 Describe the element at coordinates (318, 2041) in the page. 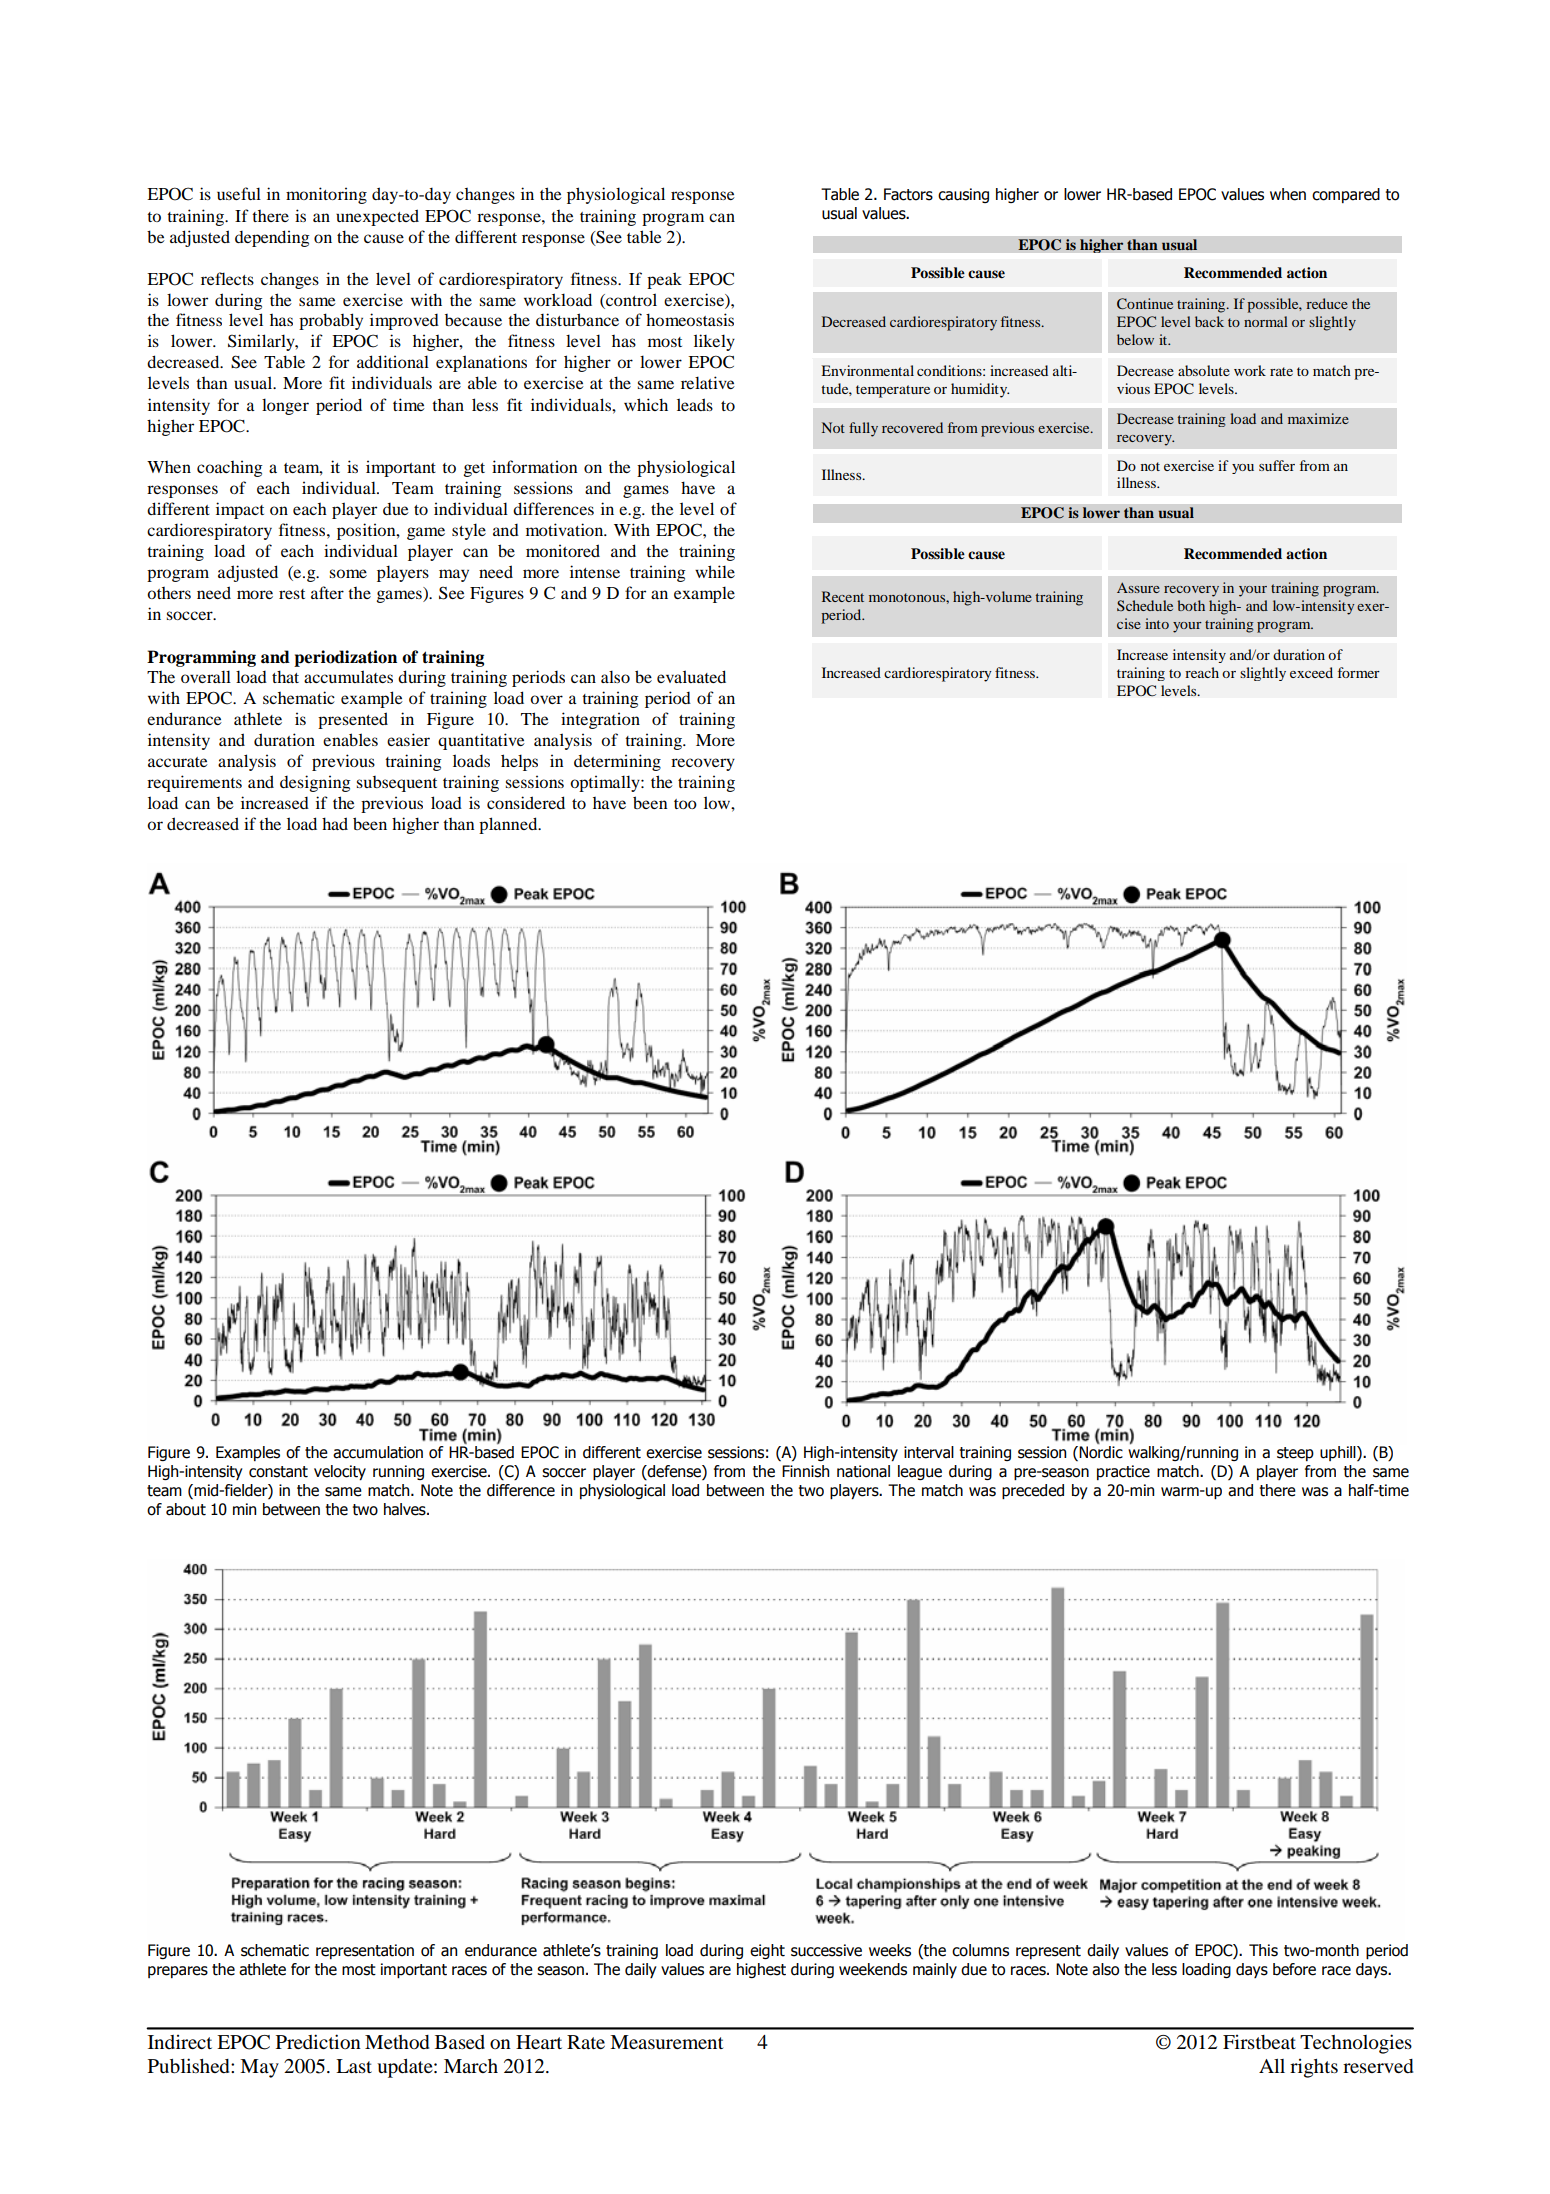

I see `Prediction` at that location.
